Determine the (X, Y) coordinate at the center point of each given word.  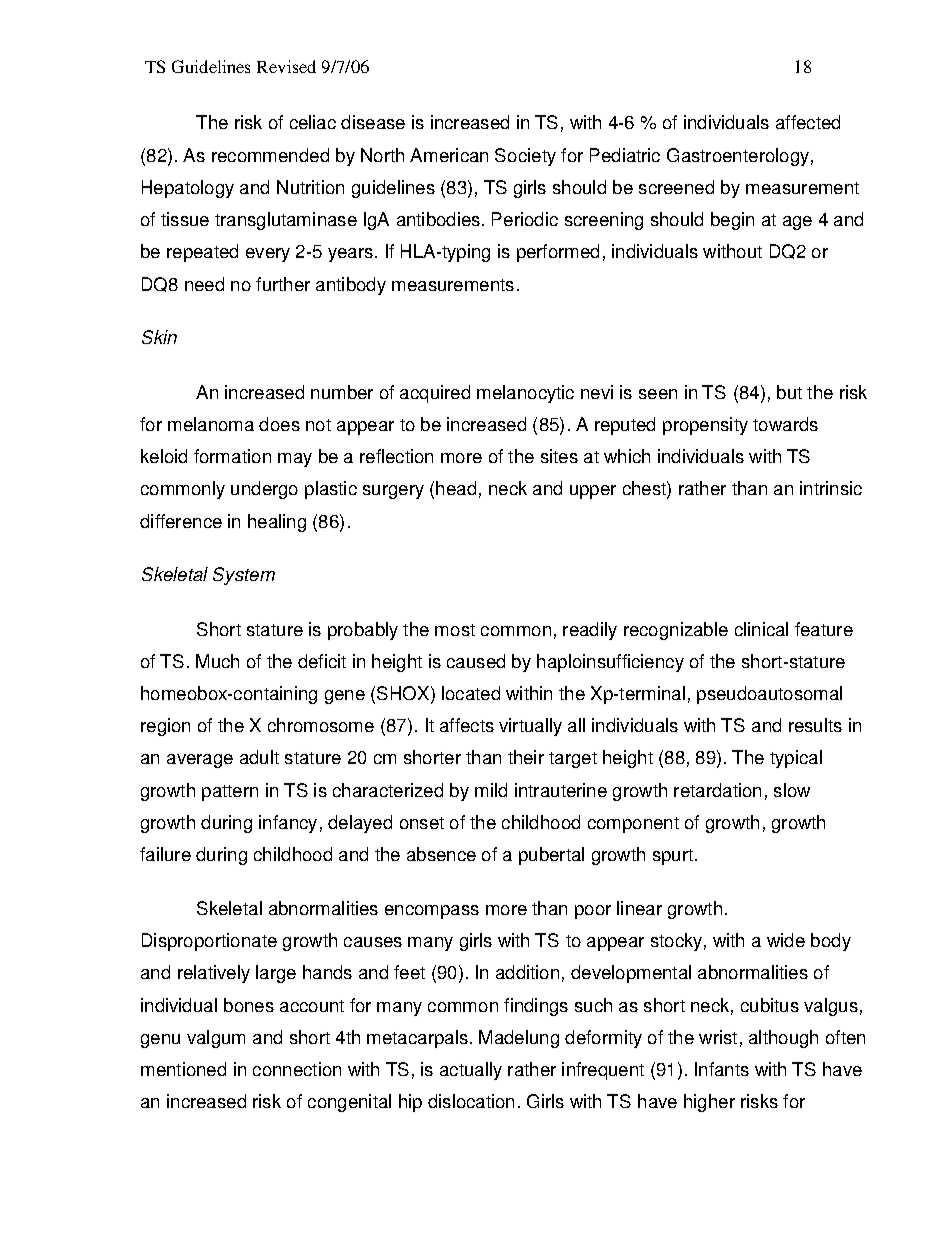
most (455, 630)
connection (297, 1069)
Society (525, 157)
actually (471, 1071)
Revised (286, 66)
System (244, 576)
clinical (761, 629)
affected (808, 122)
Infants (722, 1069)
